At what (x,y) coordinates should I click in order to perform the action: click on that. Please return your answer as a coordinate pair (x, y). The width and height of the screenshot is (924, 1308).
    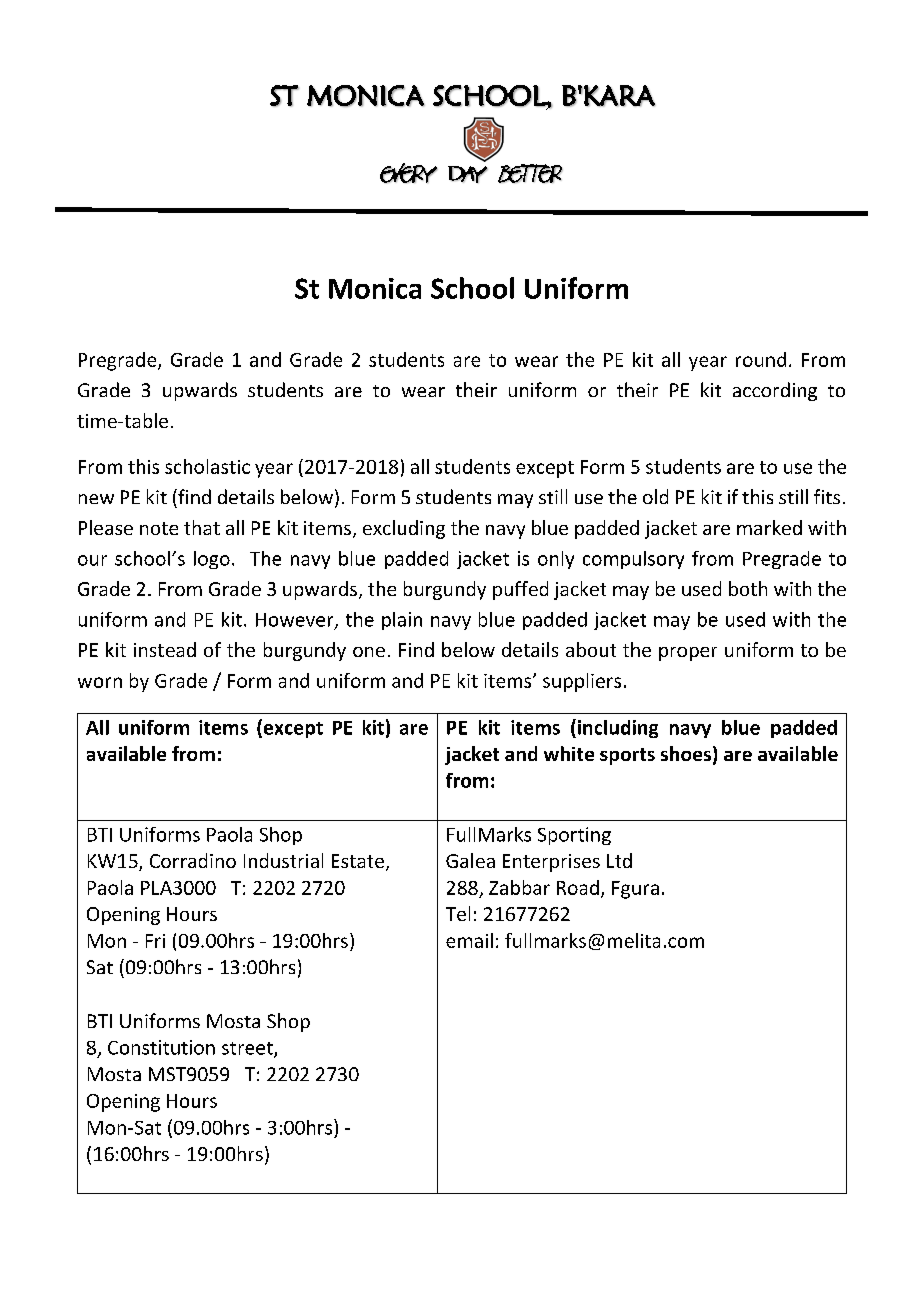
    Looking at the image, I should click on (202, 527).
